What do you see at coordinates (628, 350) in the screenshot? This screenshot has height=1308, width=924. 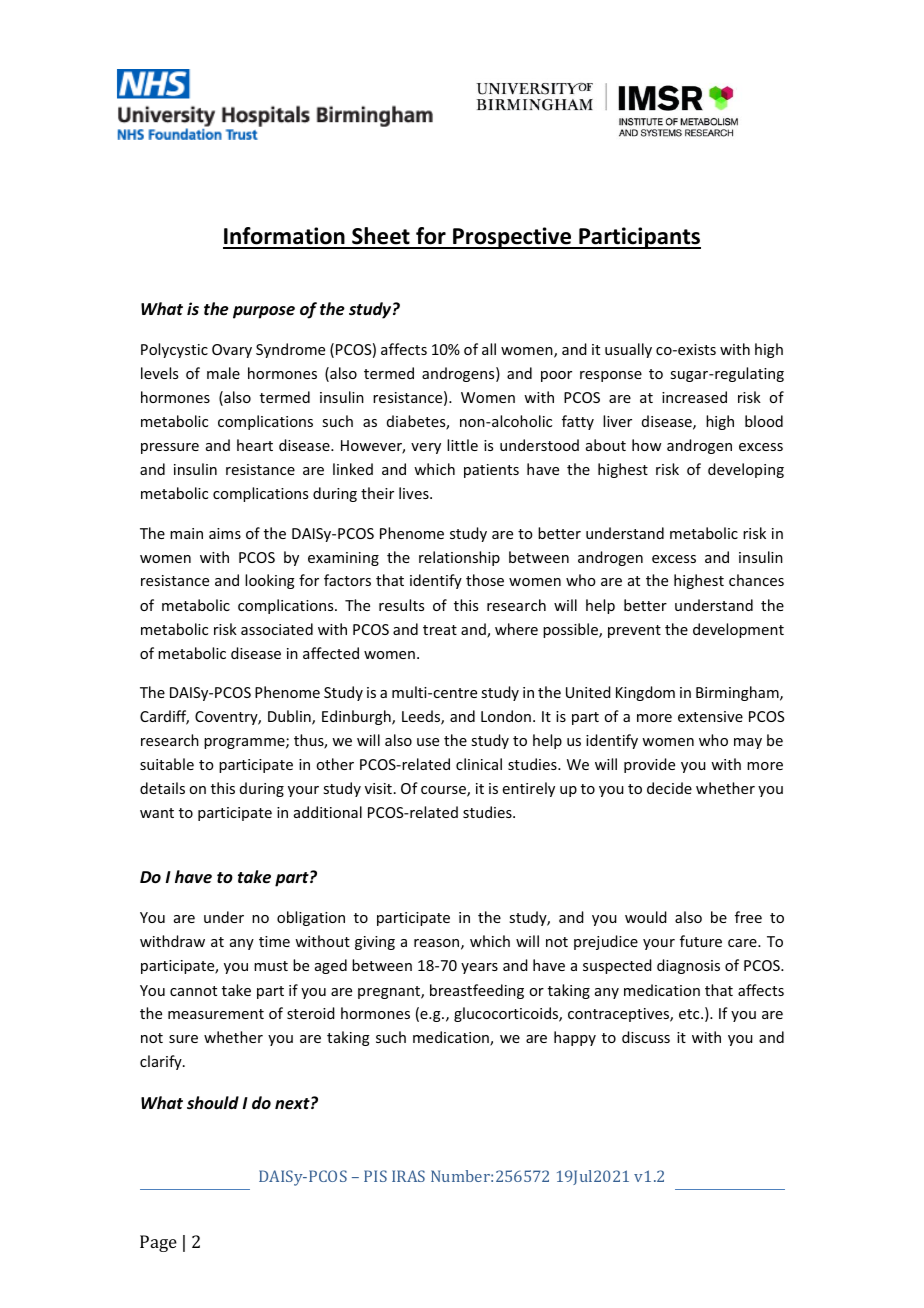 I see `usually` at bounding box center [628, 350].
